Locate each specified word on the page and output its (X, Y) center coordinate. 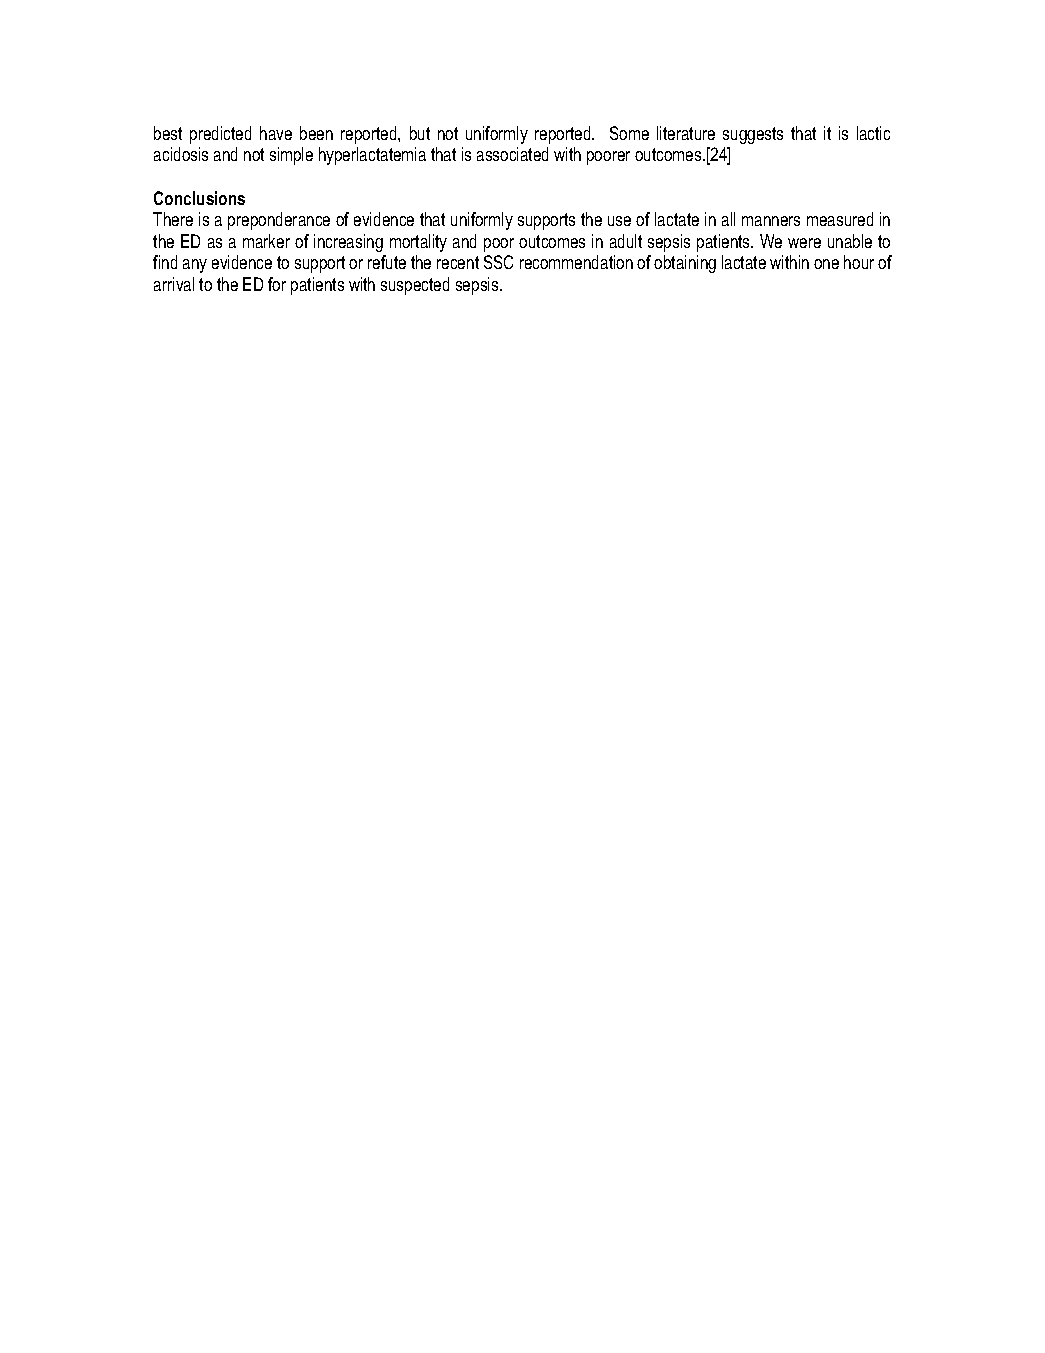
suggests (753, 135)
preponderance (279, 221)
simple (291, 156)
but (420, 133)
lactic (873, 133)
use (619, 221)
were (804, 243)
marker (266, 241)
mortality (418, 243)
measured (840, 219)
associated (512, 154)
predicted (220, 135)
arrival (174, 284)
